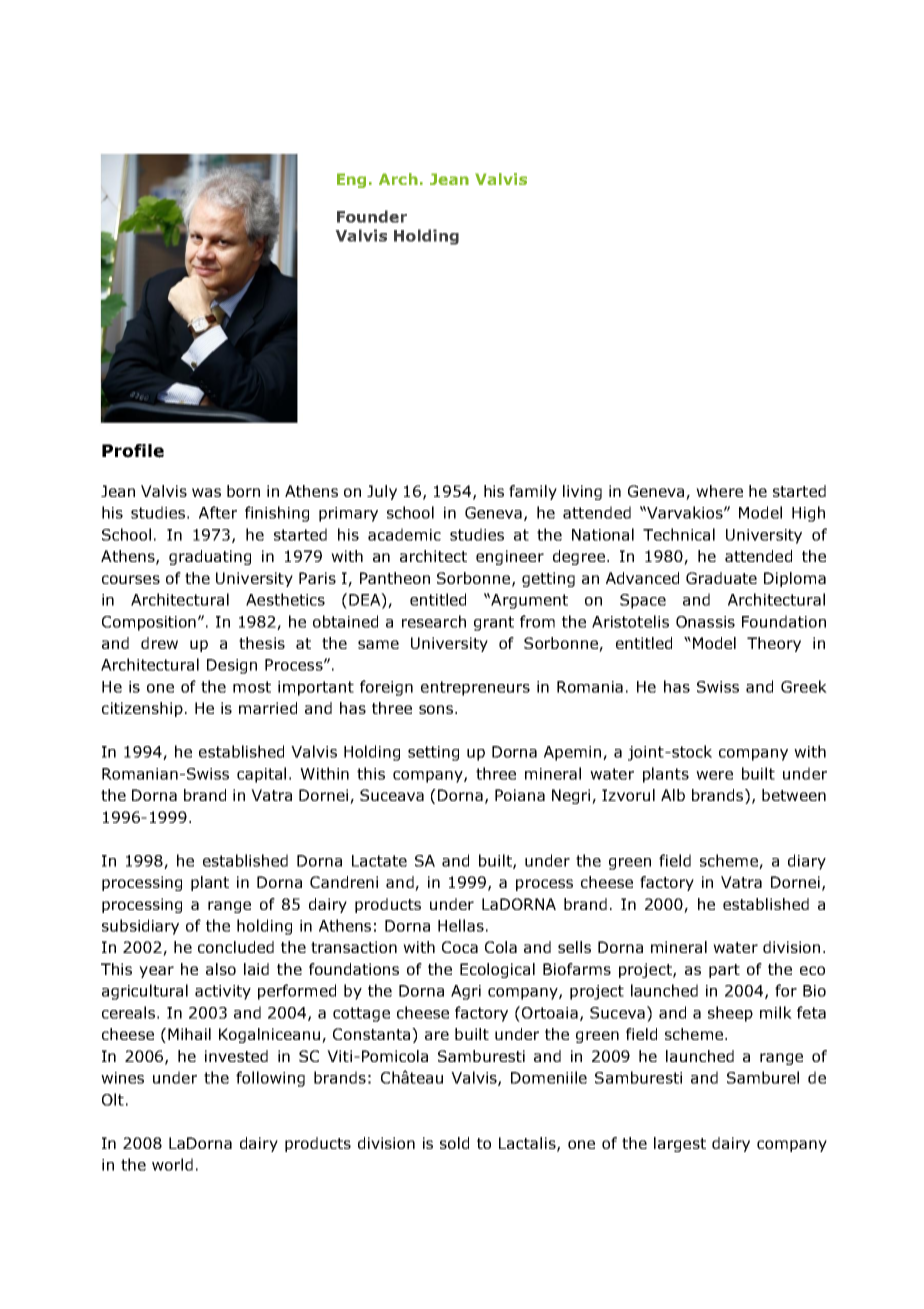 This image has height=1309, width=924. Describe the element at coordinates (206, 492) in the image. I see `was` at that location.
